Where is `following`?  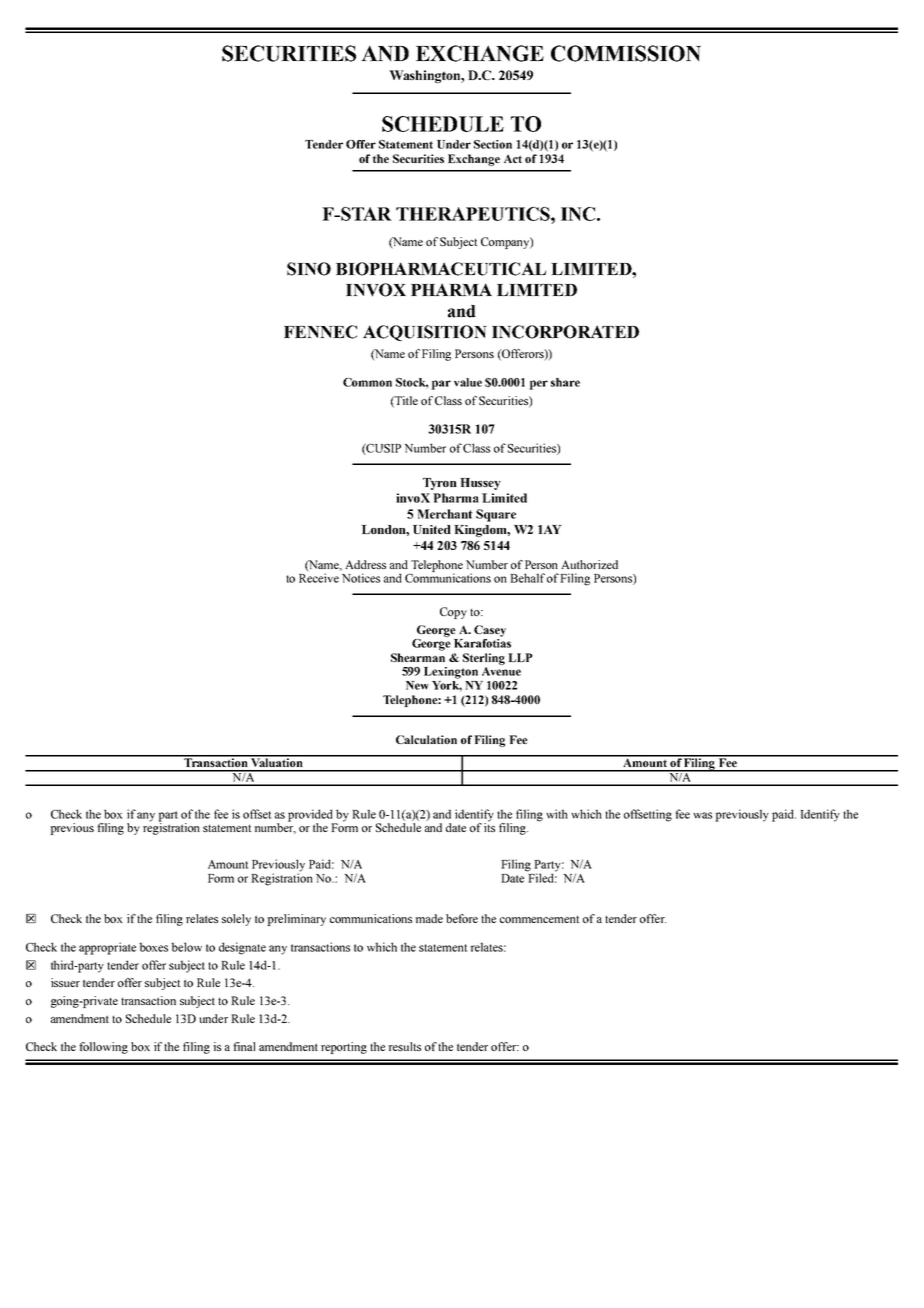 following is located at coordinates (103, 1048).
